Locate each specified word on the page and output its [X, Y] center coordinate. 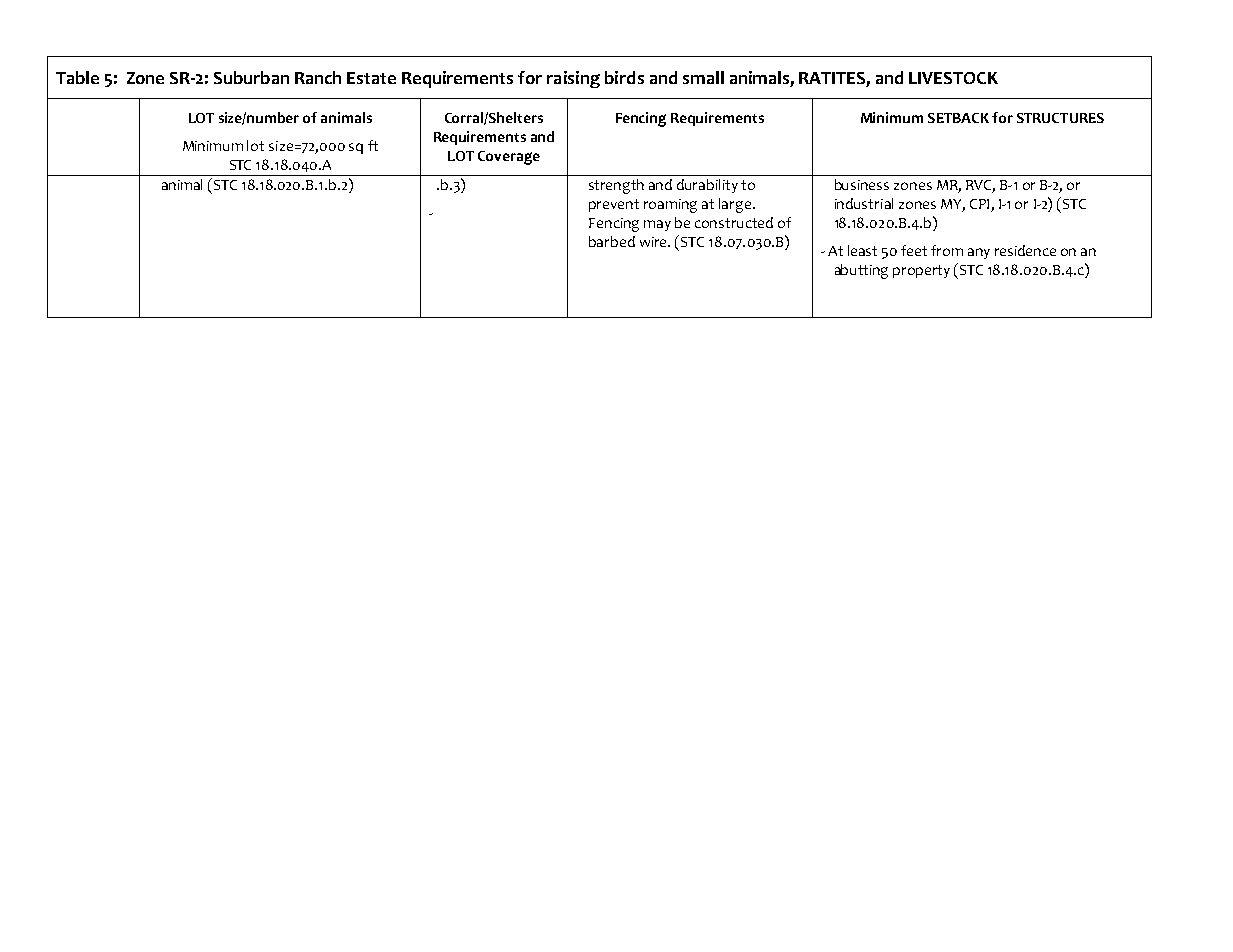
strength [616, 186]
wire [655, 242]
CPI [981, 205]
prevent [614, 205]
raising [573, 79]
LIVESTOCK [953, 78]
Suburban [251, 77]
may [657, 225]
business [862, 184]
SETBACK [958, 118]
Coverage [509, 158]
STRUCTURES [1060, 118]
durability [707, 186]
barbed [612, 241]
